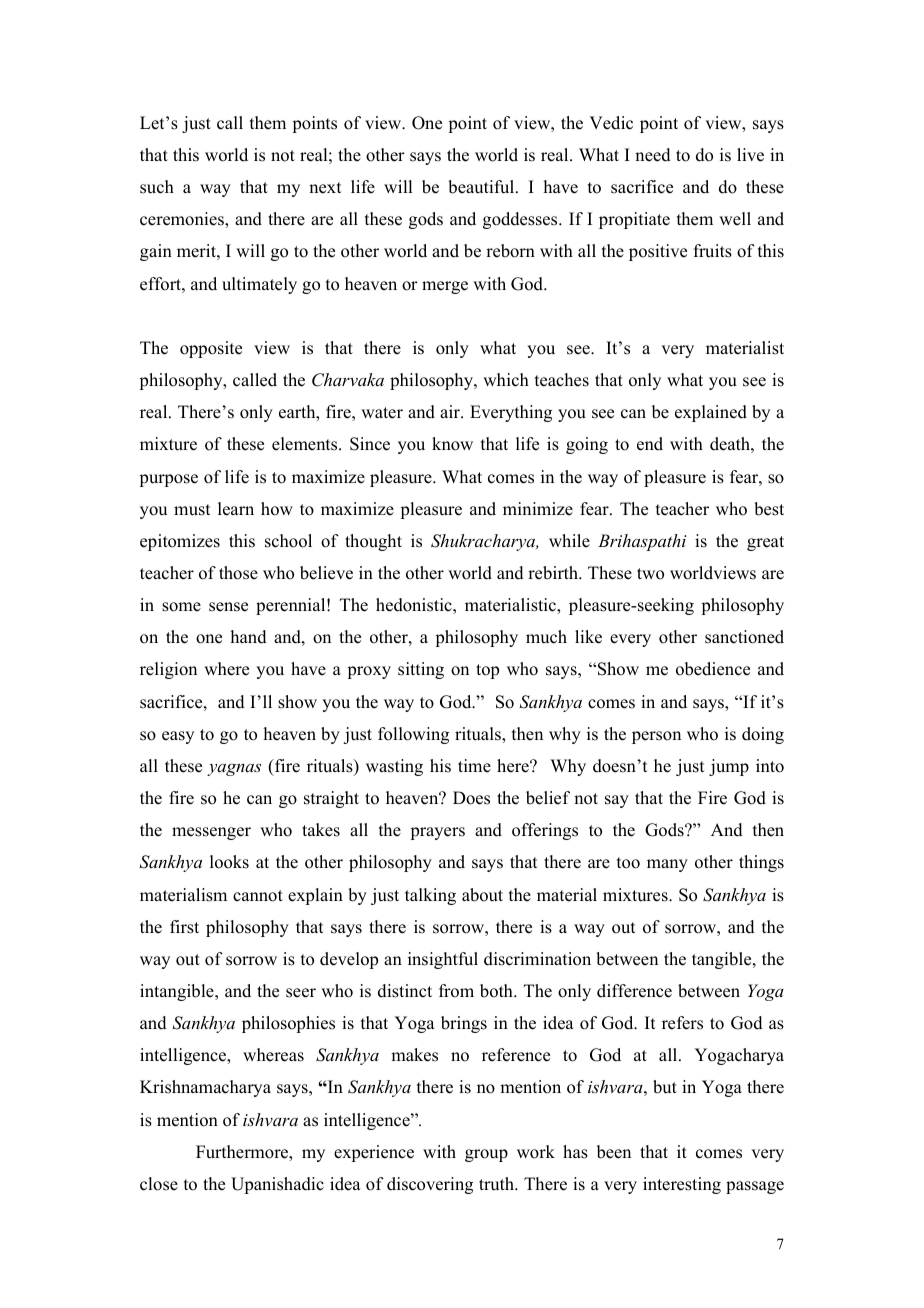 This screenshot has width=924, height=1308. Describe the element at coordinates (159, 1184) in the screenshot. I see `close` at that location.
